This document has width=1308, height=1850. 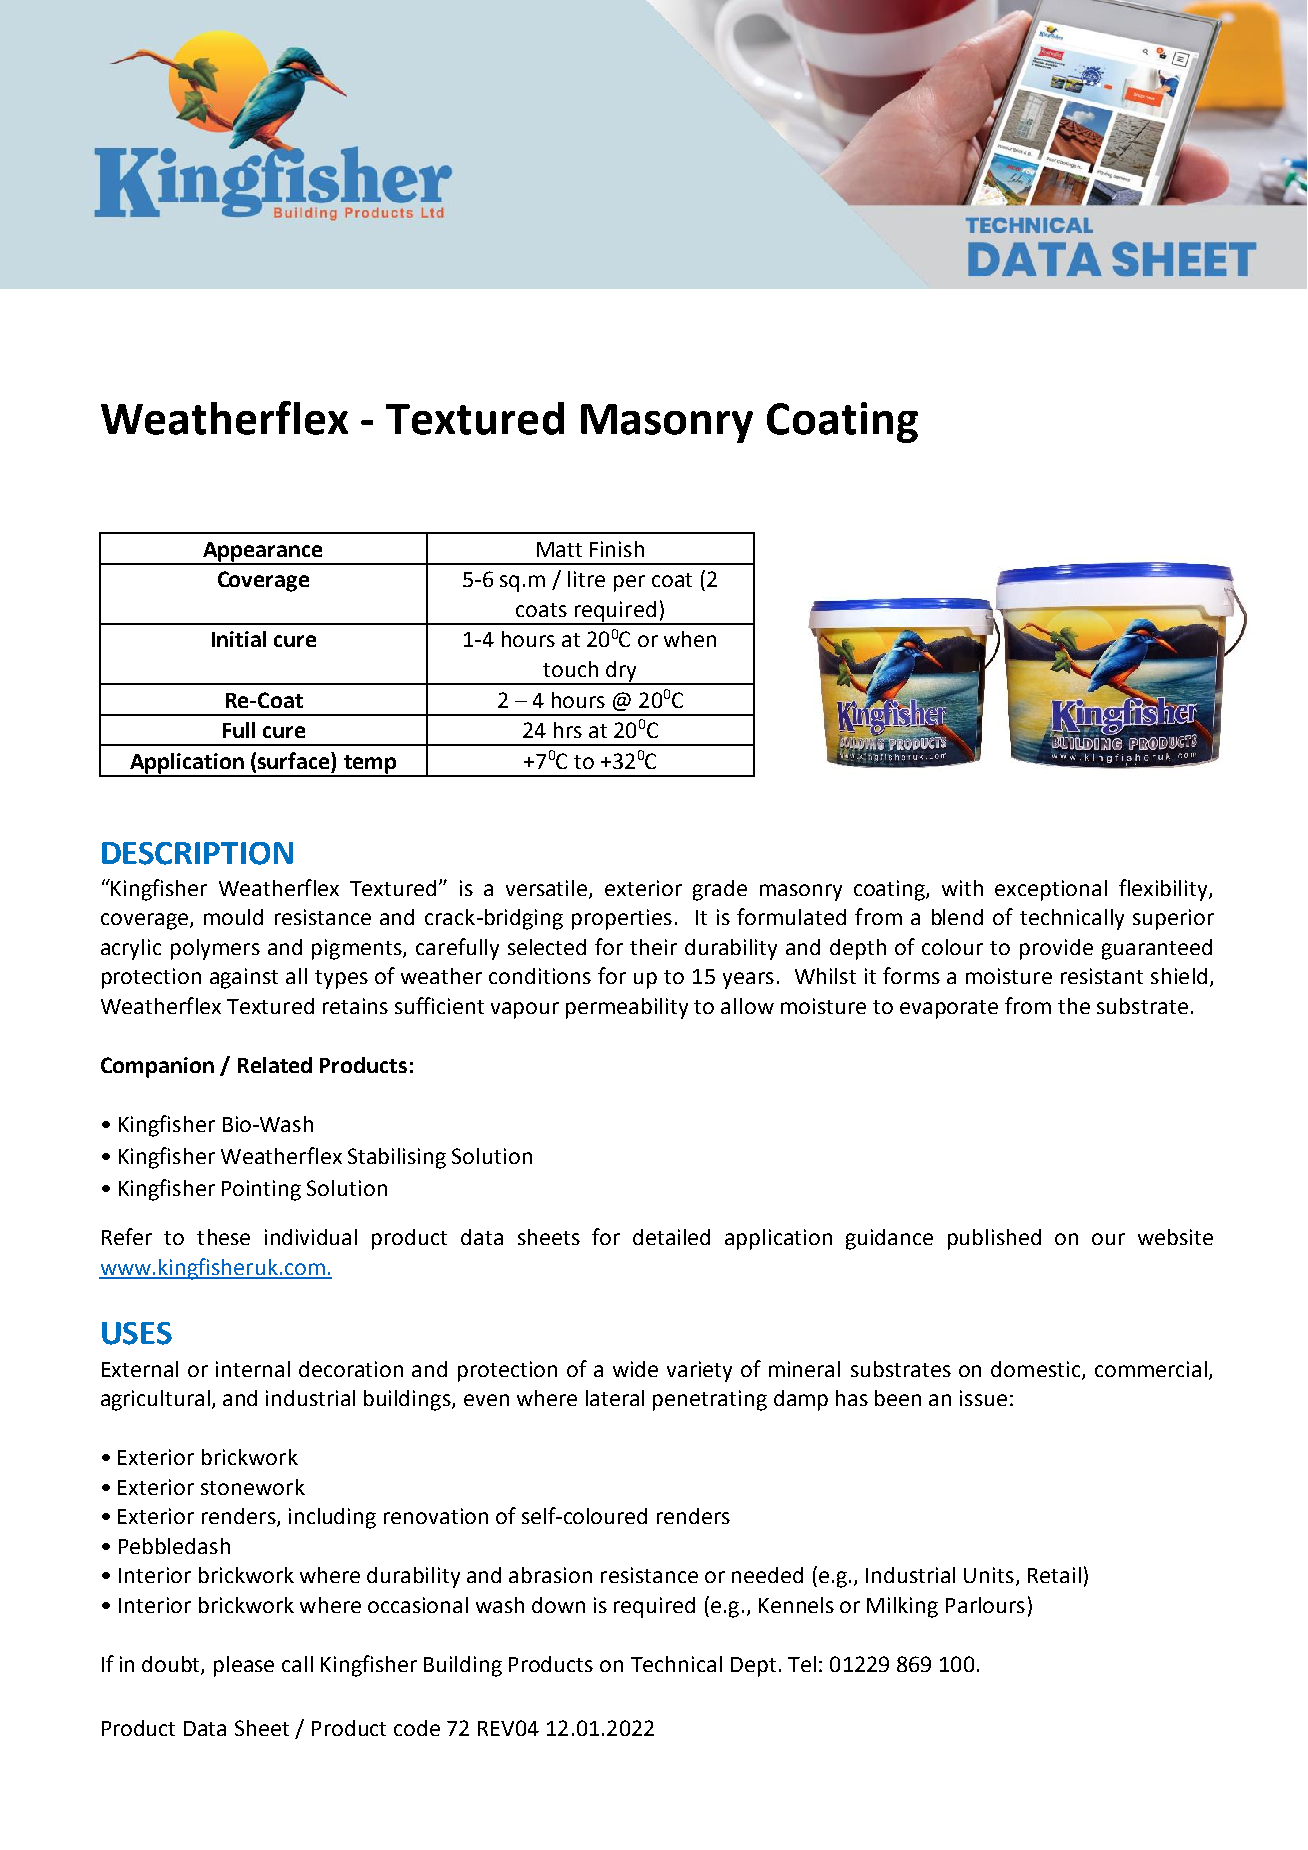 I want to click on please, so click(x=244, y=1666).
